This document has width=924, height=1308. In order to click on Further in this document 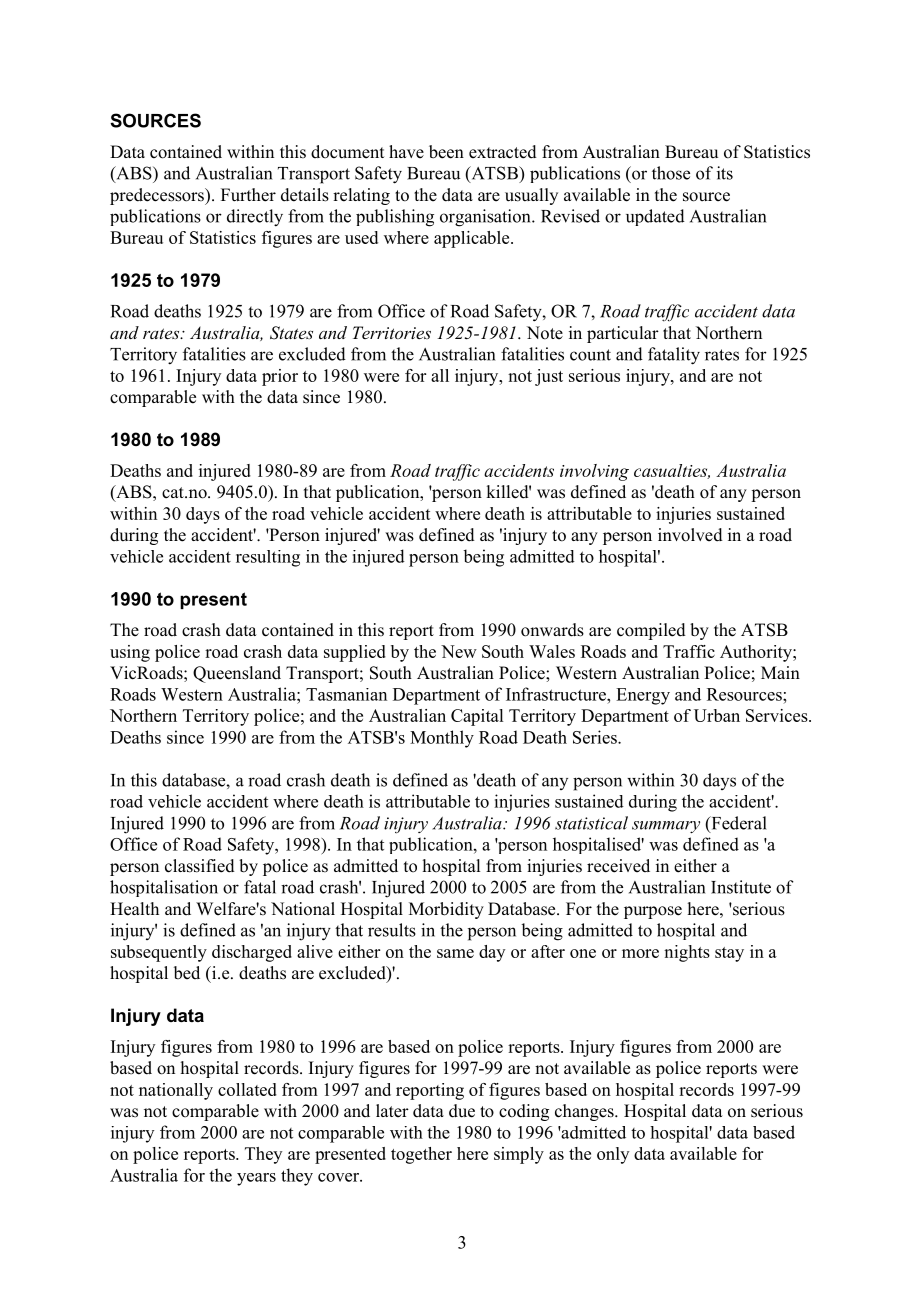, I will do `click(248, 195)`.
